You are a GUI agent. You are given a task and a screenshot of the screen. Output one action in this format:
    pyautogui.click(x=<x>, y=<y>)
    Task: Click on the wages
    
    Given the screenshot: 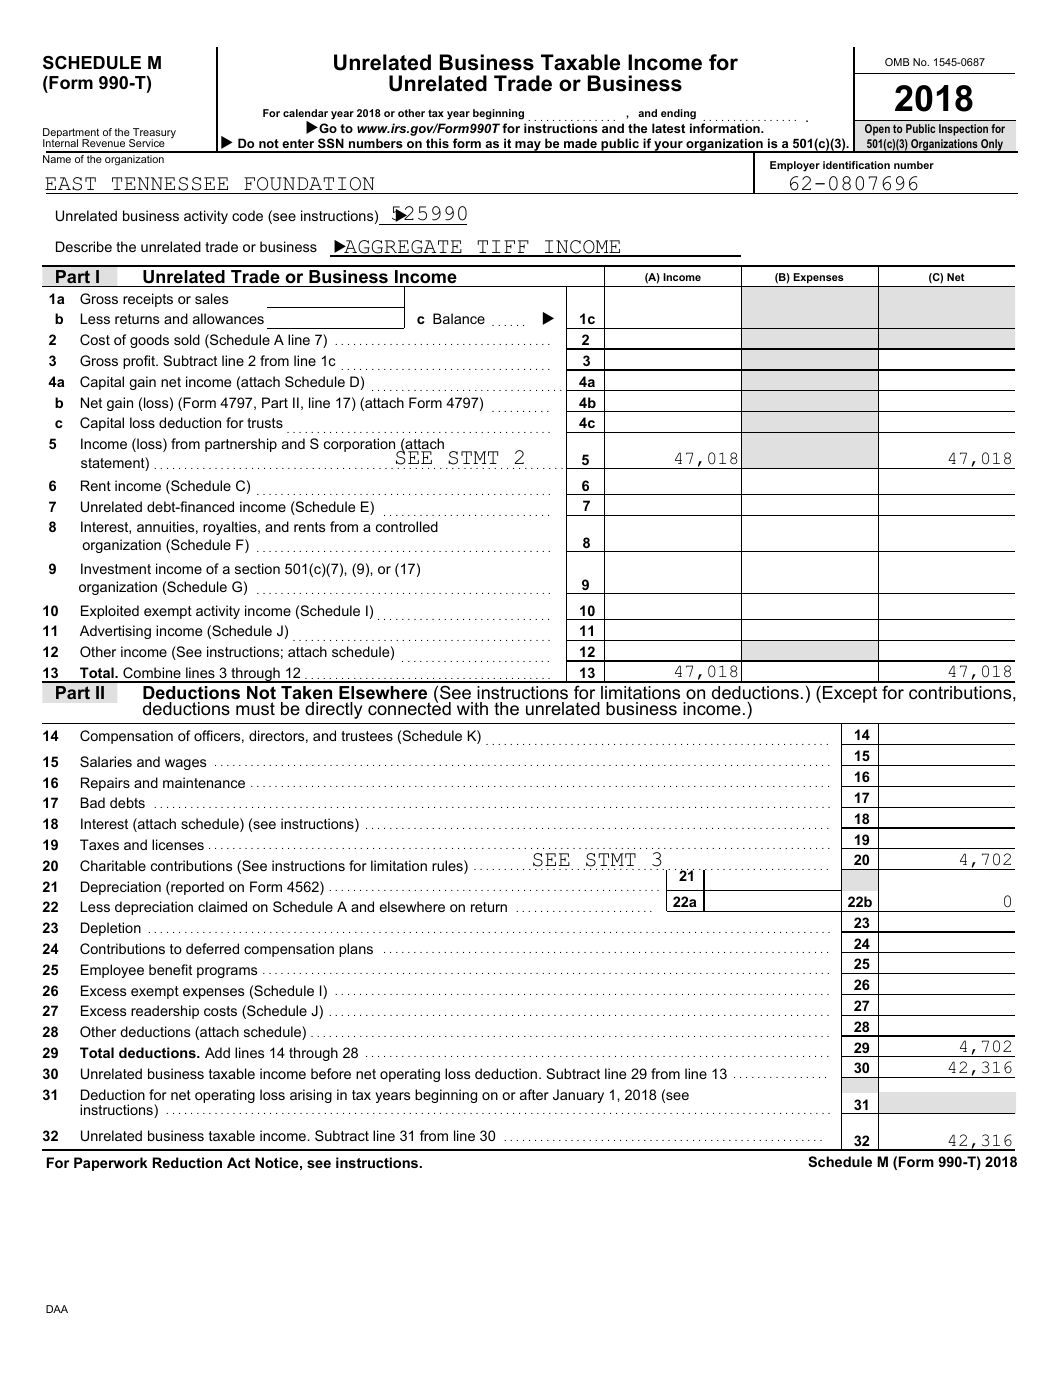 What is the action you would take?
    pyautogui.click(x=185, y=764)
